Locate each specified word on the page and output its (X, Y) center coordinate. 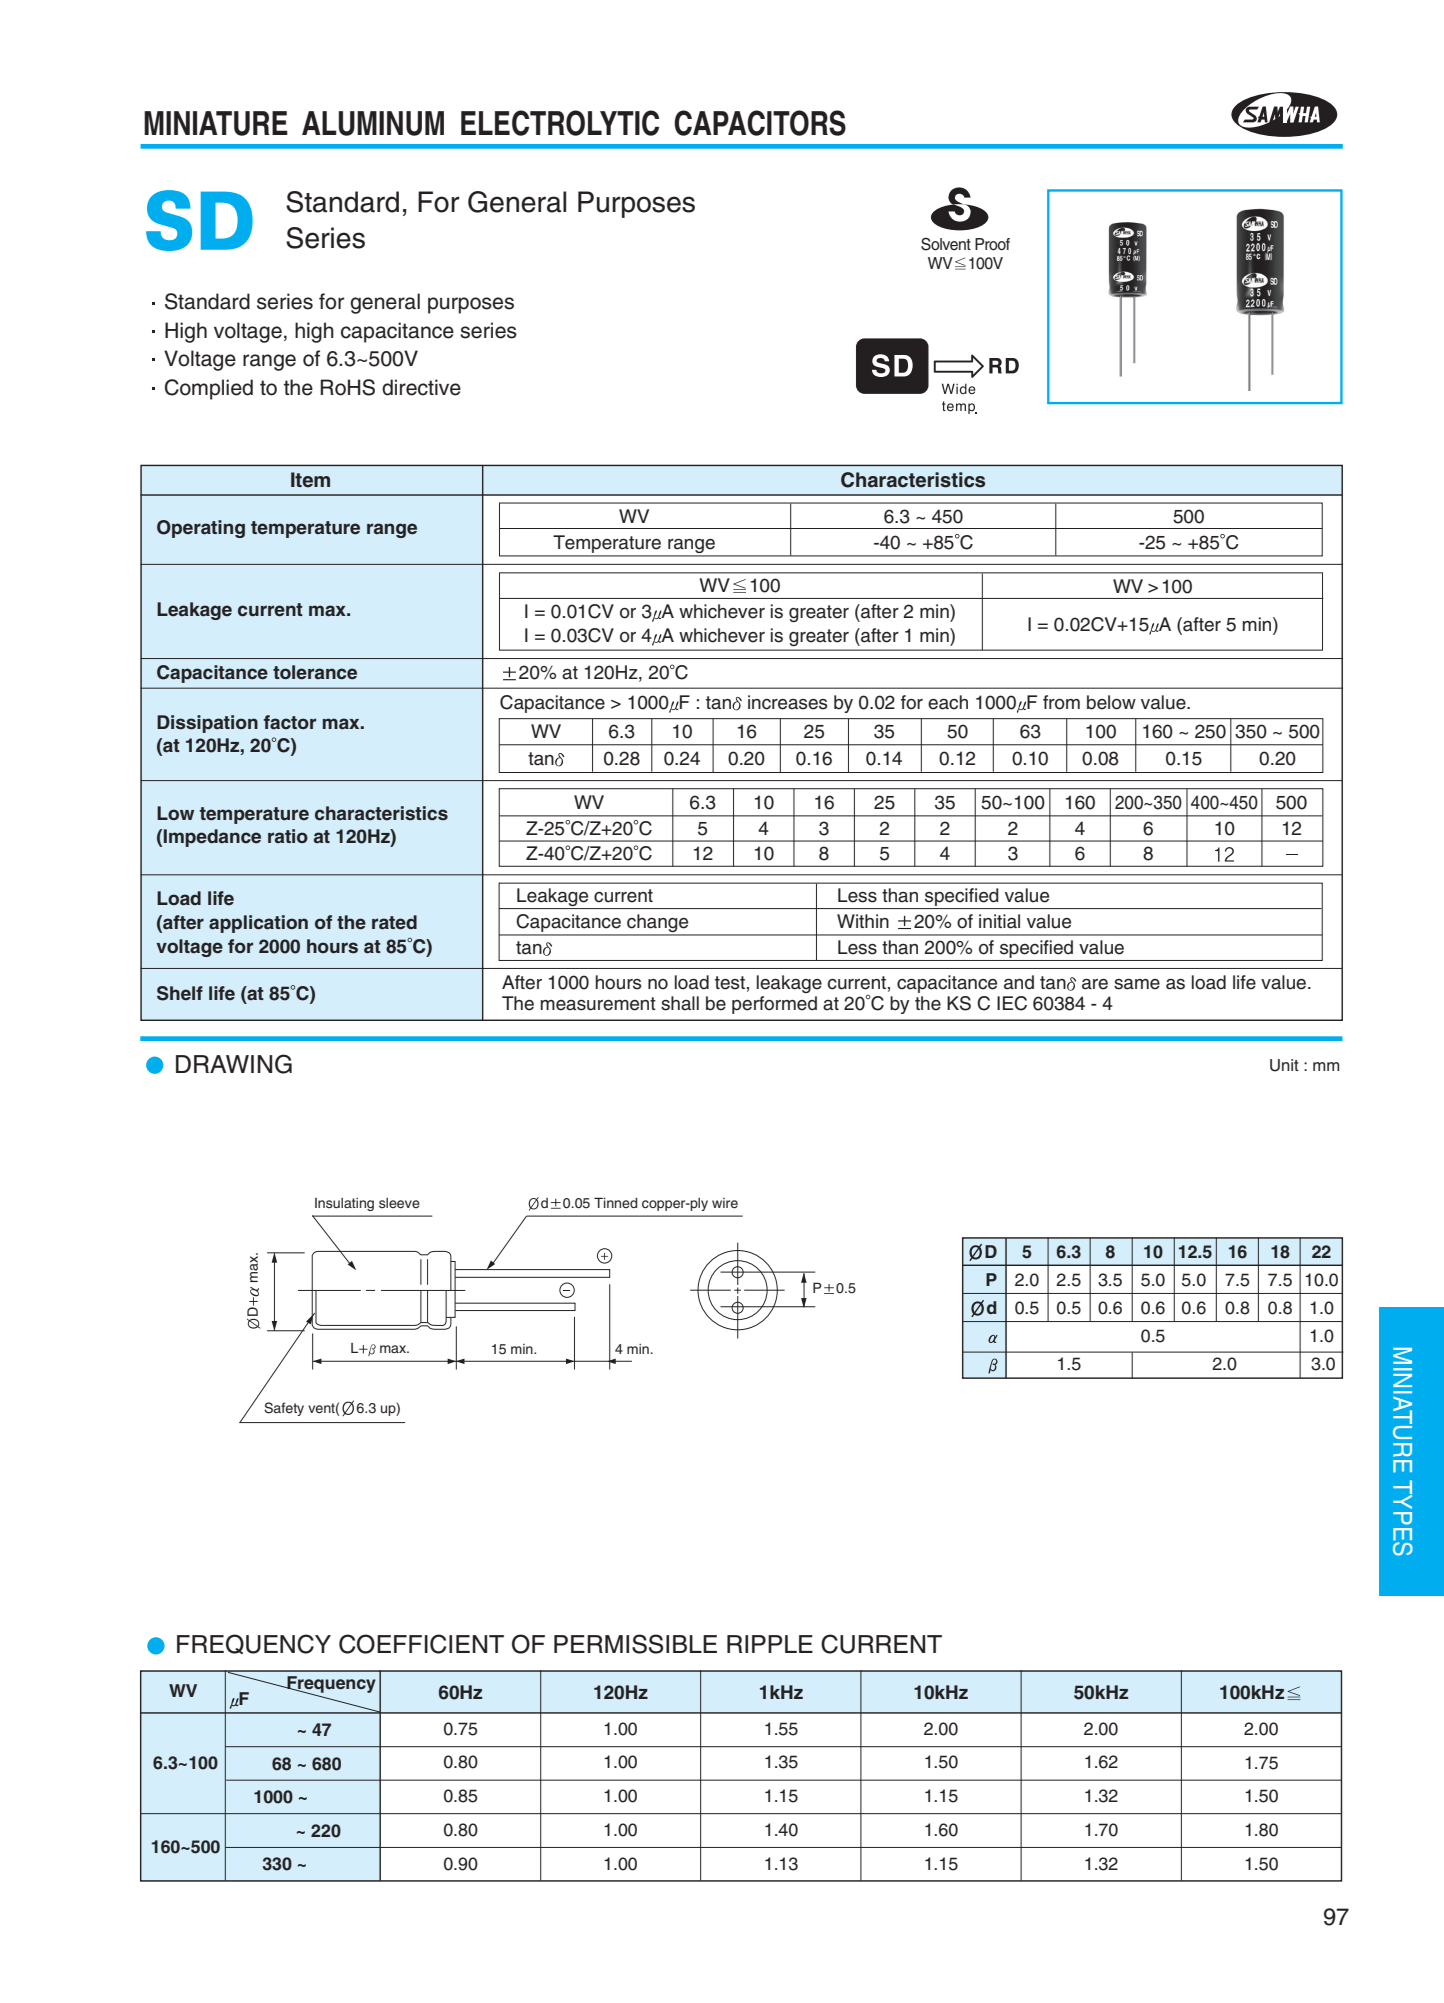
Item (310, 480)
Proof (992, 244)
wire (725, 1203)
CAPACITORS (760, 123)
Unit (1284, 1065)
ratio (288, 836)
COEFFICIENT (421, 1644)
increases (787, 702)
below (1111, 702)
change (658, 924)
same (1137, 984)
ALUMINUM (373, 123)
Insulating (344, 1204)
